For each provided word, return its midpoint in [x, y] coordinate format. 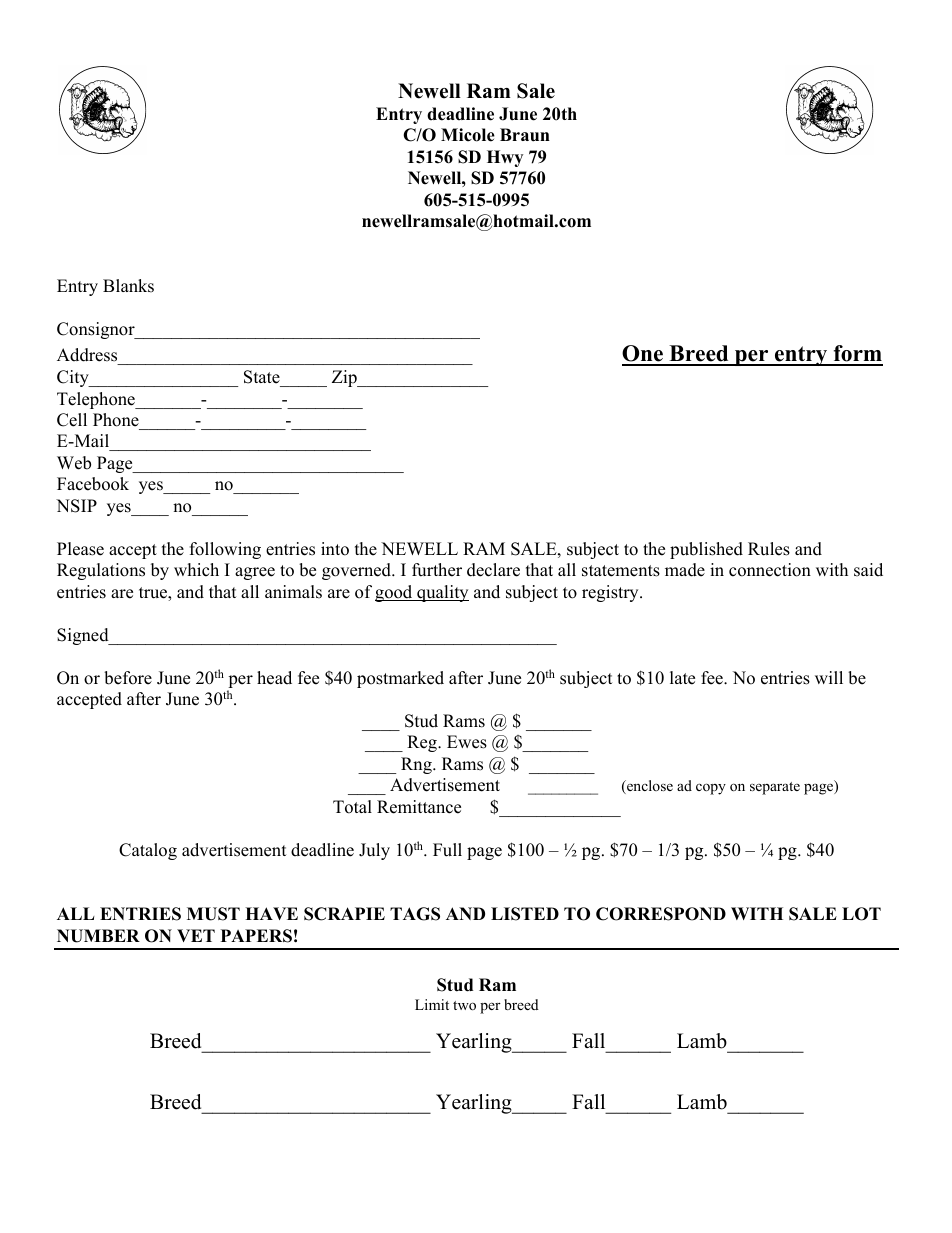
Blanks [128, 286]
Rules [769, 549]
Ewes [467, 742]
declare [493, 570]
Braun [525, 135]
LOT [861, 914]
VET [196, 935]
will [829, 677]
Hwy [505, 158]
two [464, 1005]
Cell [72, 420]
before [128, 678]
